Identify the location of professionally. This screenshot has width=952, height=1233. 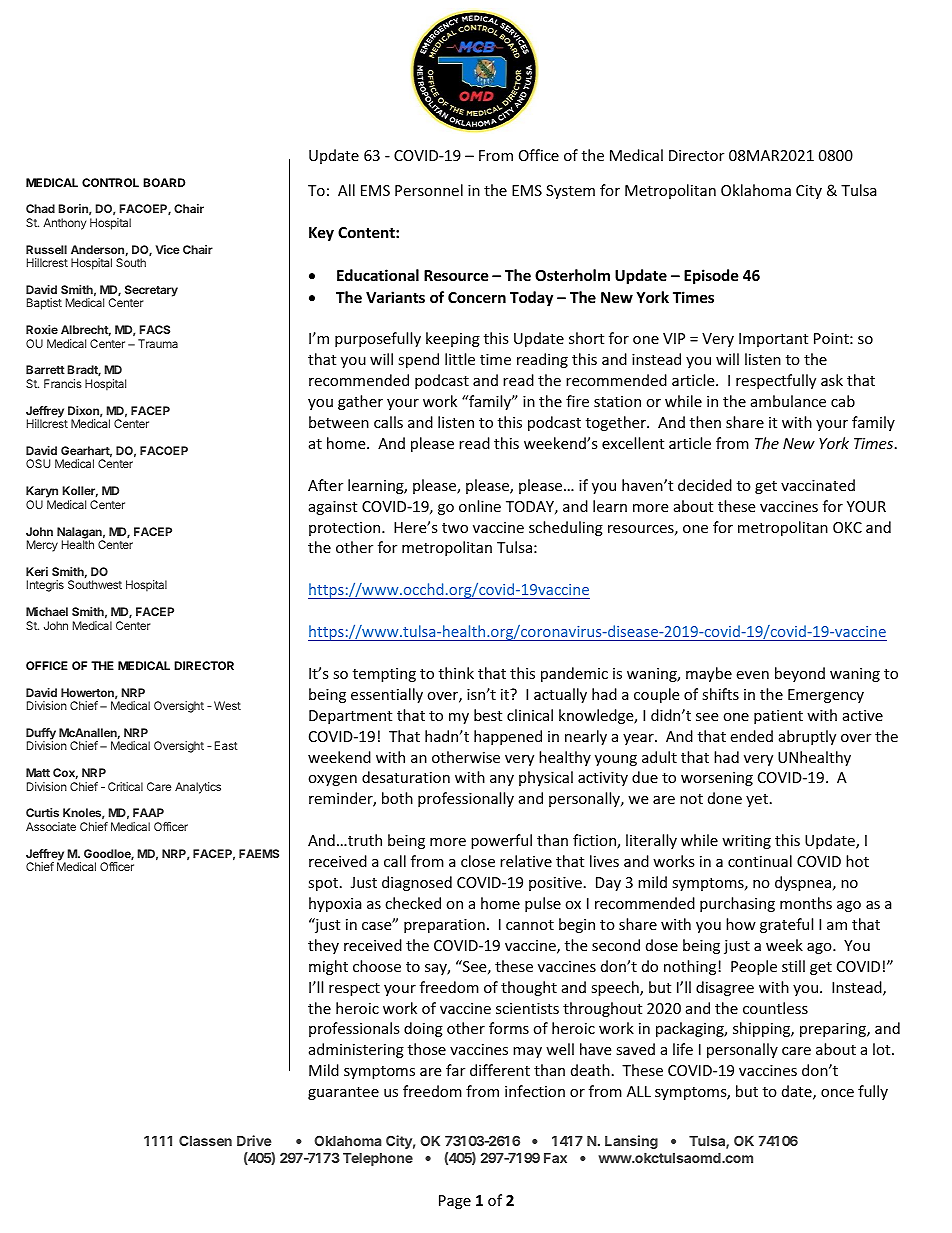
(466, 799).
